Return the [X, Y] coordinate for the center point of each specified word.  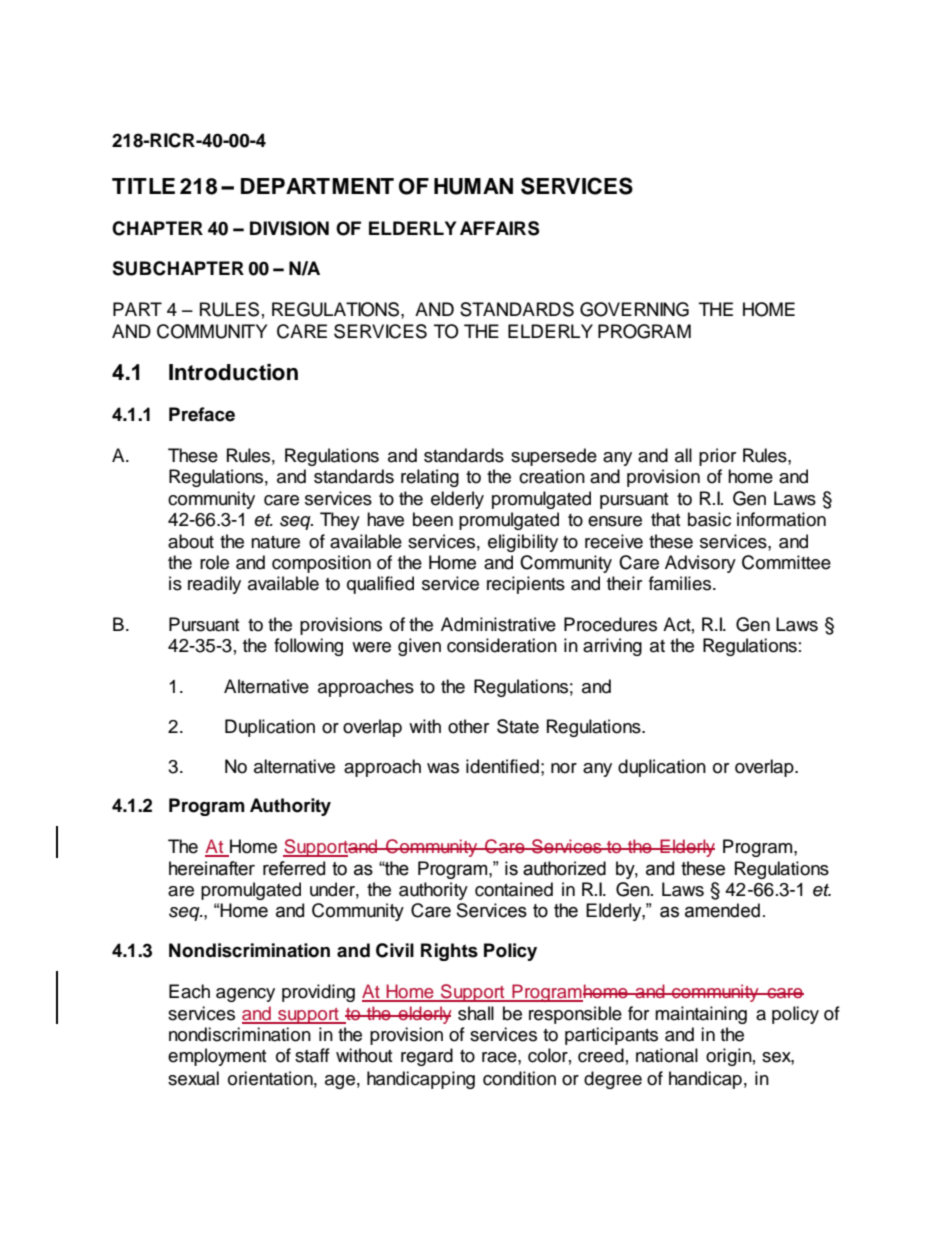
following [308, 647]
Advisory [700, 564]
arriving [612, 647]
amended [722, 910]
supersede [554, 457]
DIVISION [289, 228]
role [214, 562]
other [468, 726]
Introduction [233, 372]
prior [717, 457]
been [433, 519]
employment [217, 1057]
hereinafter [212, 868]
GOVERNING [634, 309]
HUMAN [473, 186]
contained [514, 889]
